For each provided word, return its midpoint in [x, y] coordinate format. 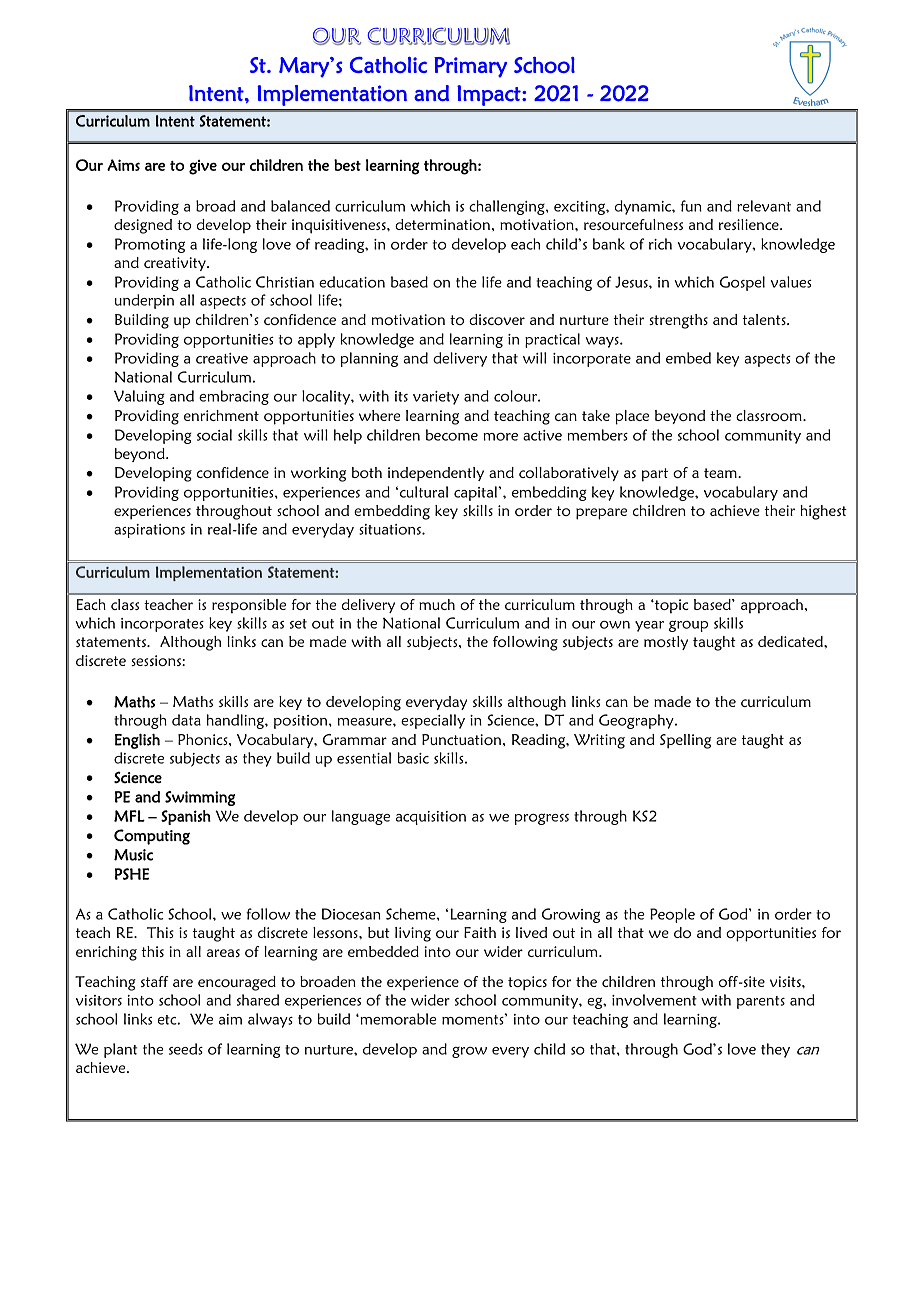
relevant [764, 206]
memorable [397, 1019]
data [186, 720]
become [452, 435]
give [203, 167]
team [721, 473]
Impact [490, 95]
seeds [186, 1049]
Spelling [685, 741]
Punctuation [463, 739]
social [214, 435]
